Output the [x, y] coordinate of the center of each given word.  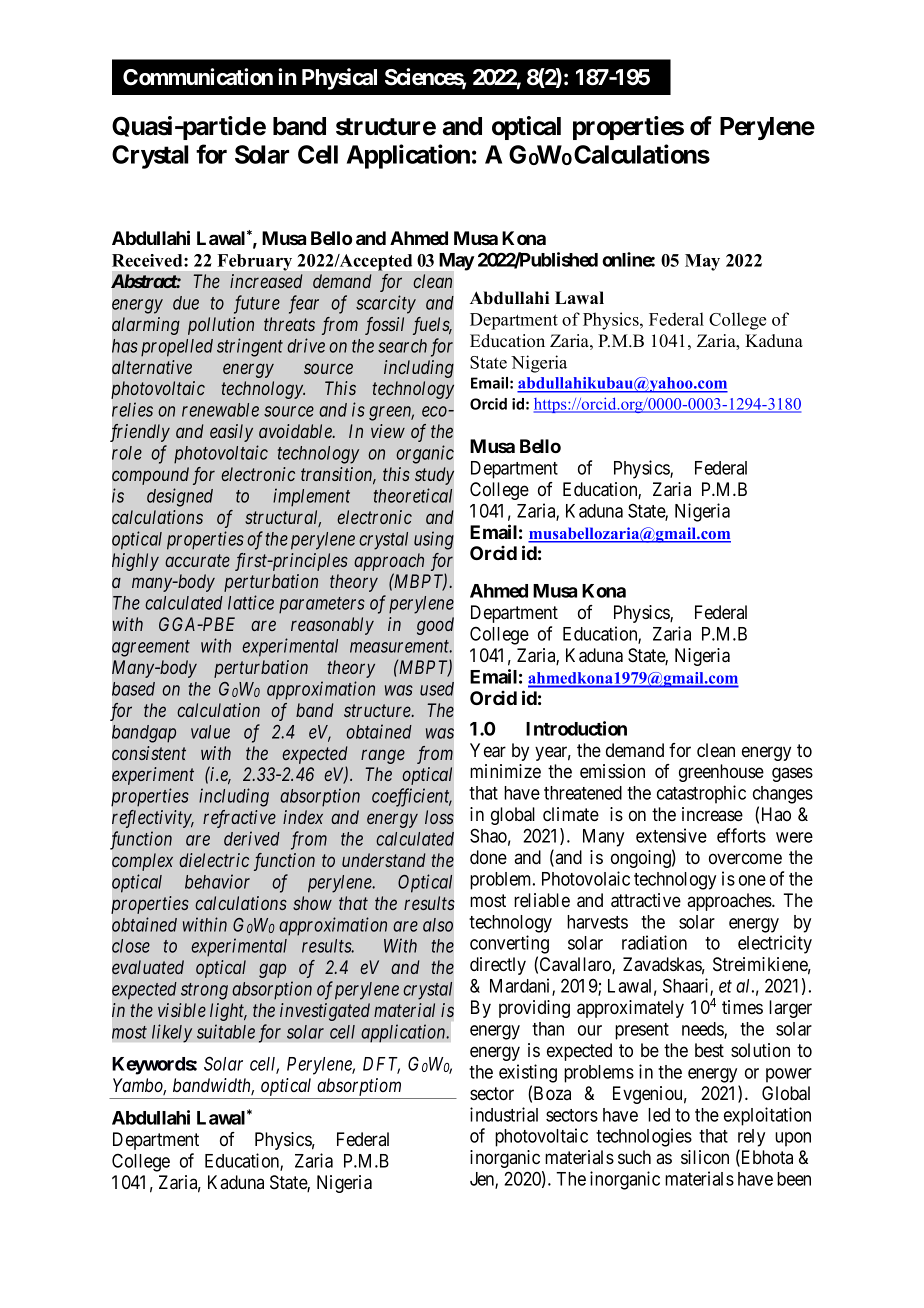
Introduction [576, 728]
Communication [198, 77]
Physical [339, 79]
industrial [504, 1114]
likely [172, 1033]
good [435, 626]
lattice [251, 602]
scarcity [386, 304]
